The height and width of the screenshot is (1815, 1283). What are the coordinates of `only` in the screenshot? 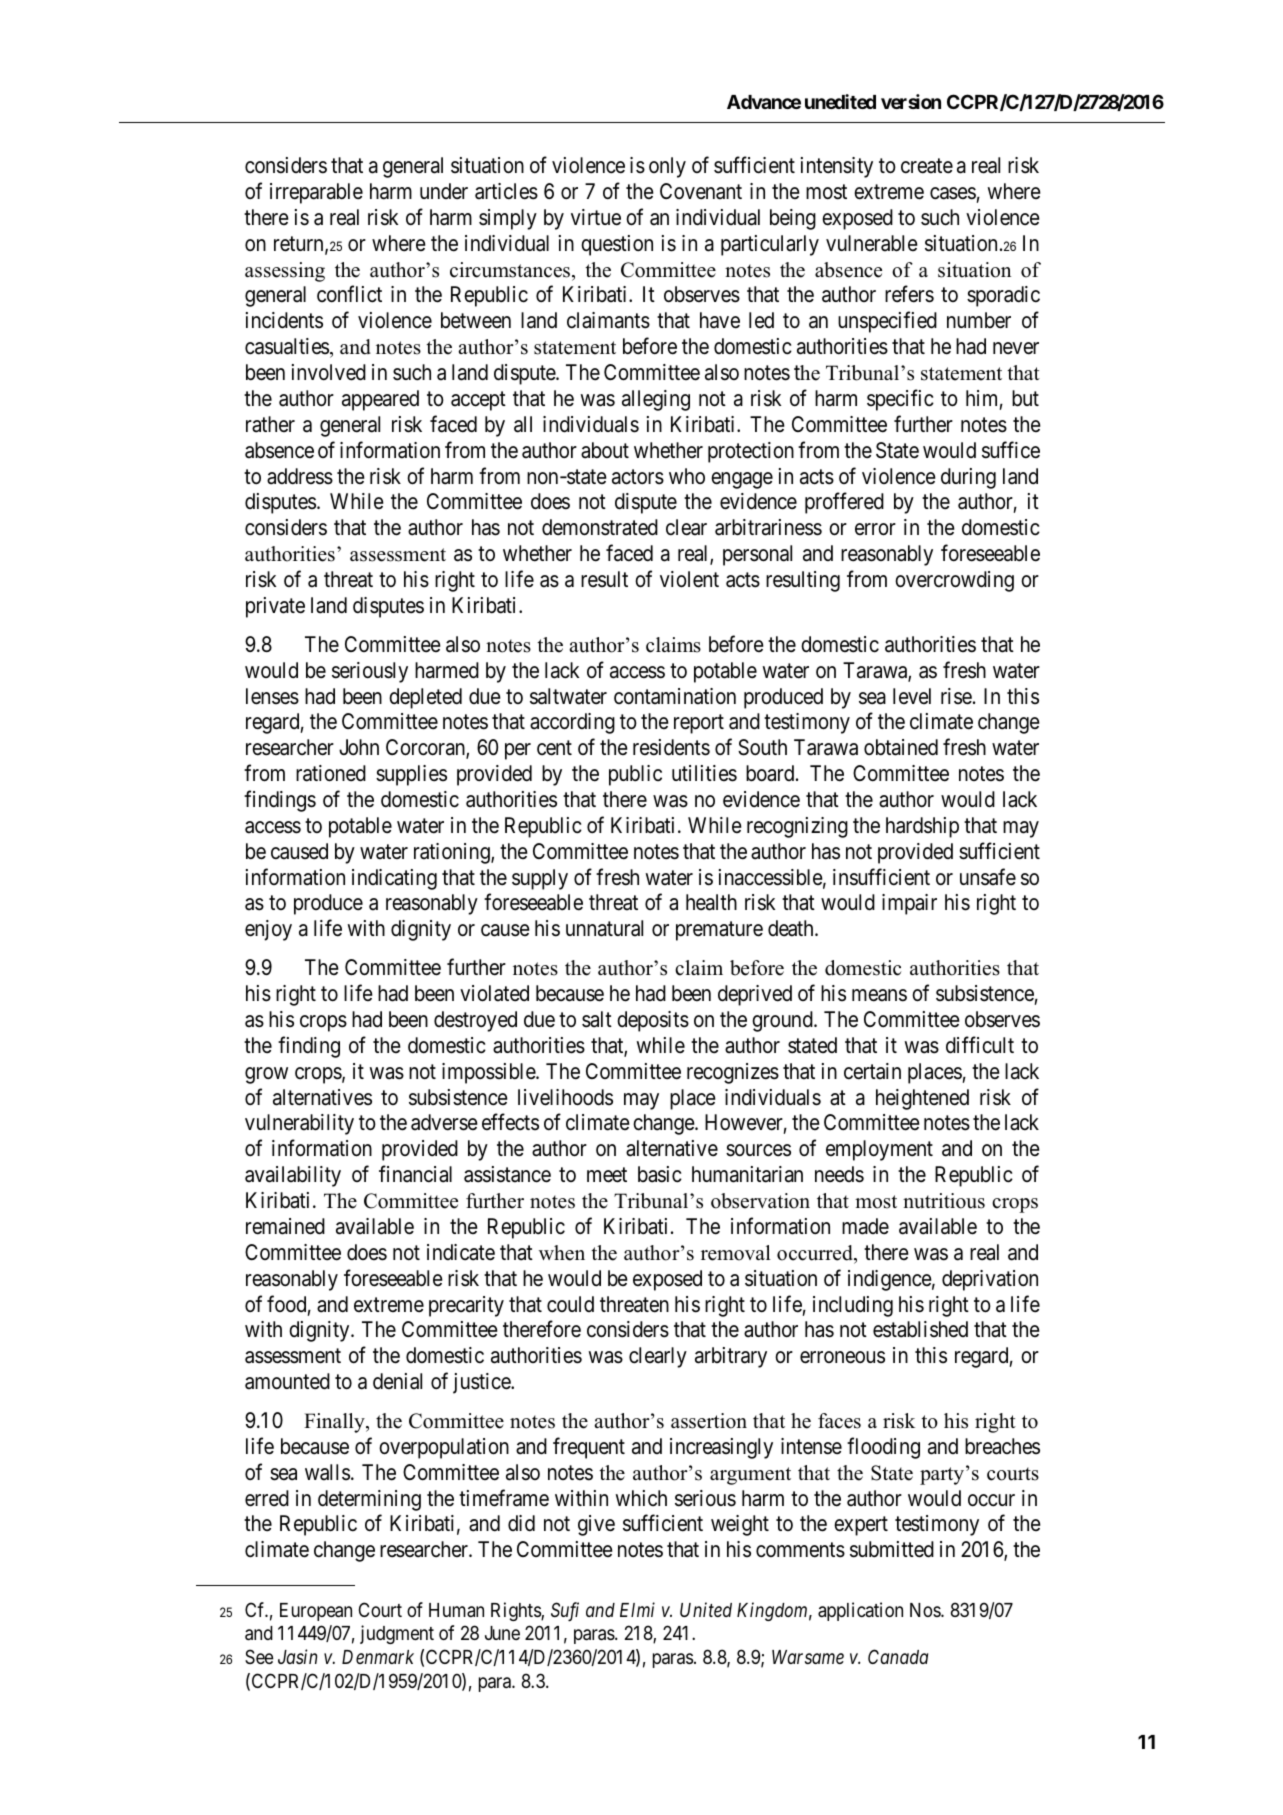 It's located at (667, 167).
